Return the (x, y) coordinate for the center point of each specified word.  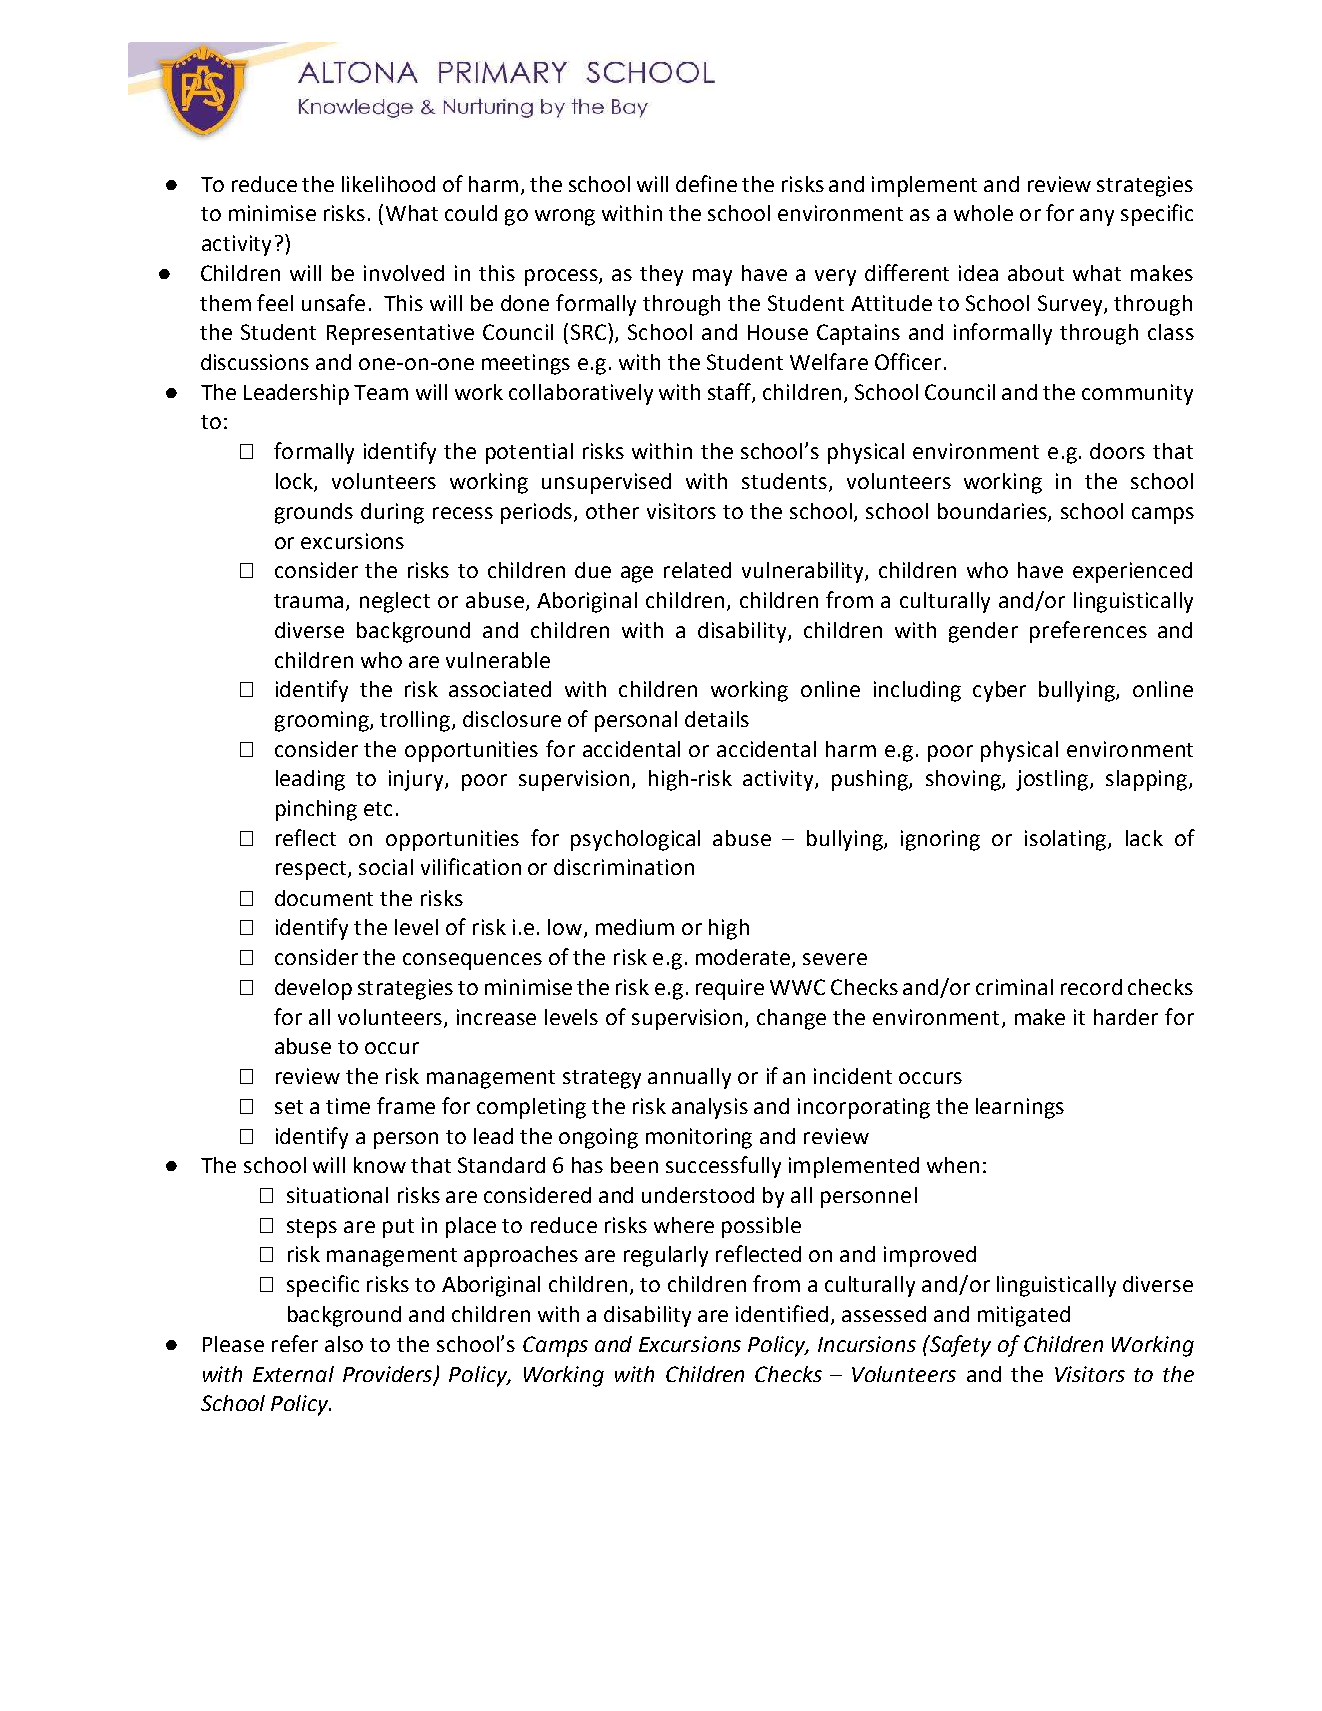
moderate (744, 958)
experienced (1132, 572)
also (344, 1344)
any (1097, 217)
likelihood (388, 184)
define (706, 183)
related (697, 570)
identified (782, 1313)
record (1091, 987)
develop (313, 989)
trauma (310, 602)
